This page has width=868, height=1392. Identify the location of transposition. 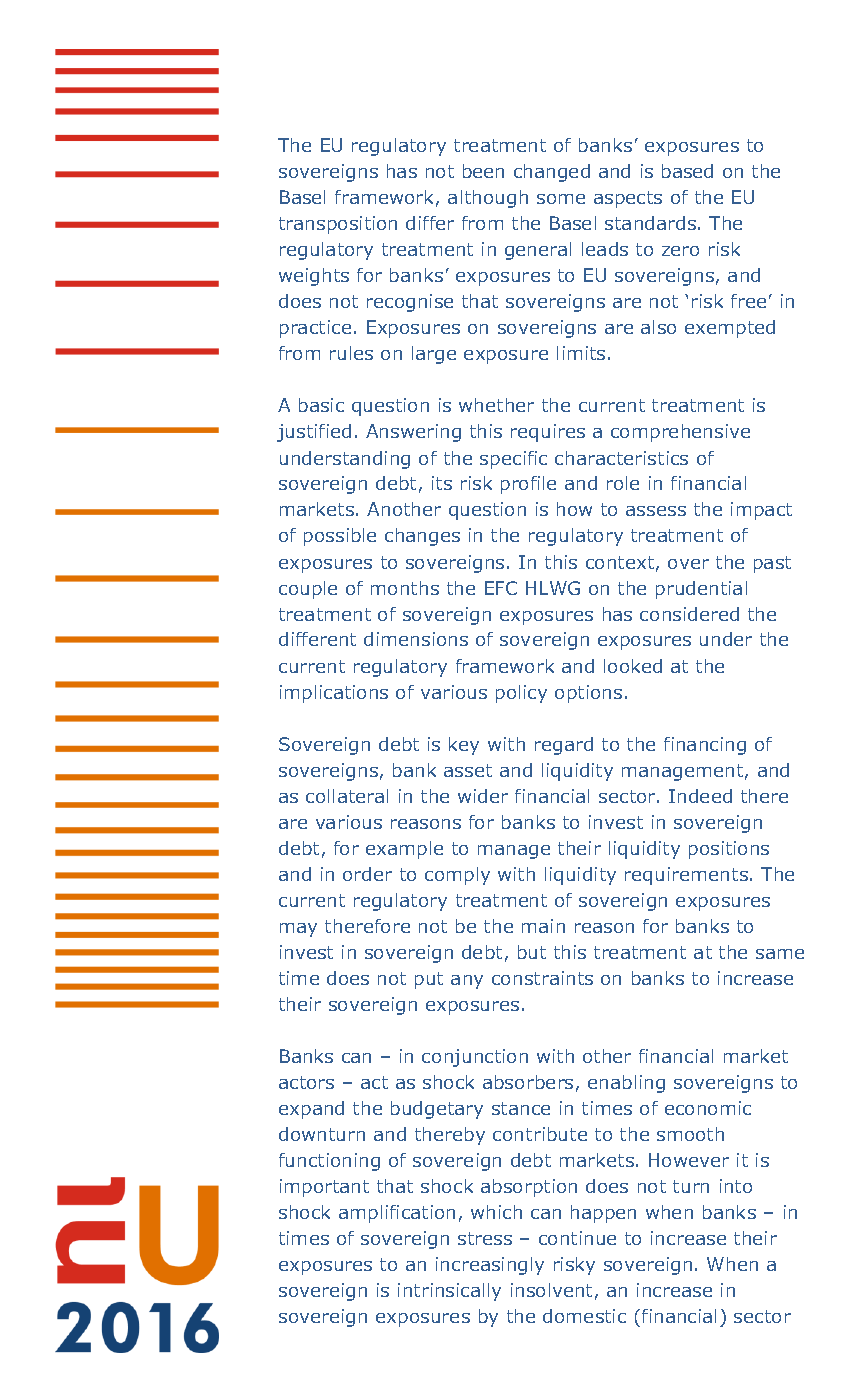
(338, 225).
